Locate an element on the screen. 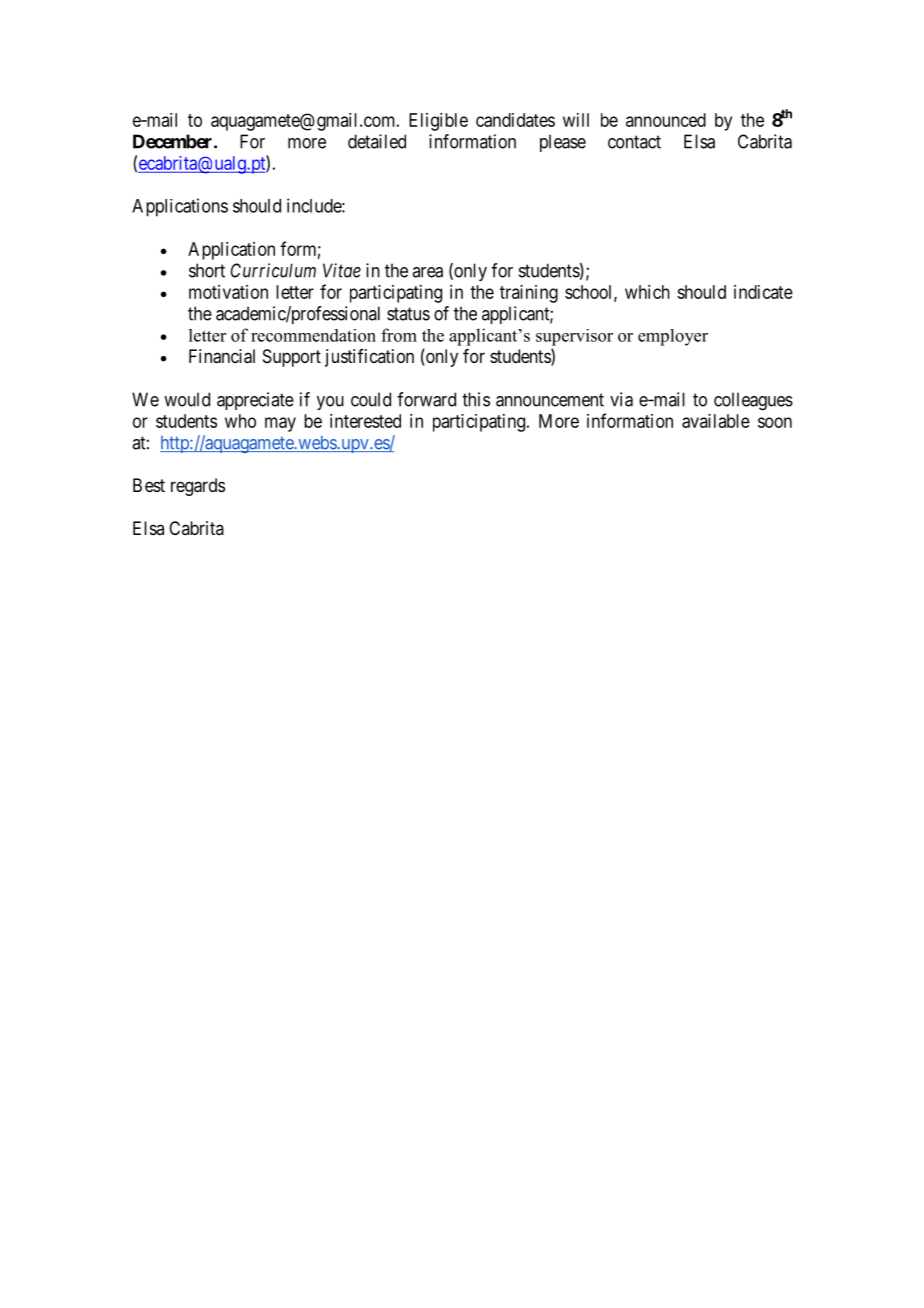 The width and height of the screenshot is (924, 1308). which is located at coordinates (647, 292).
